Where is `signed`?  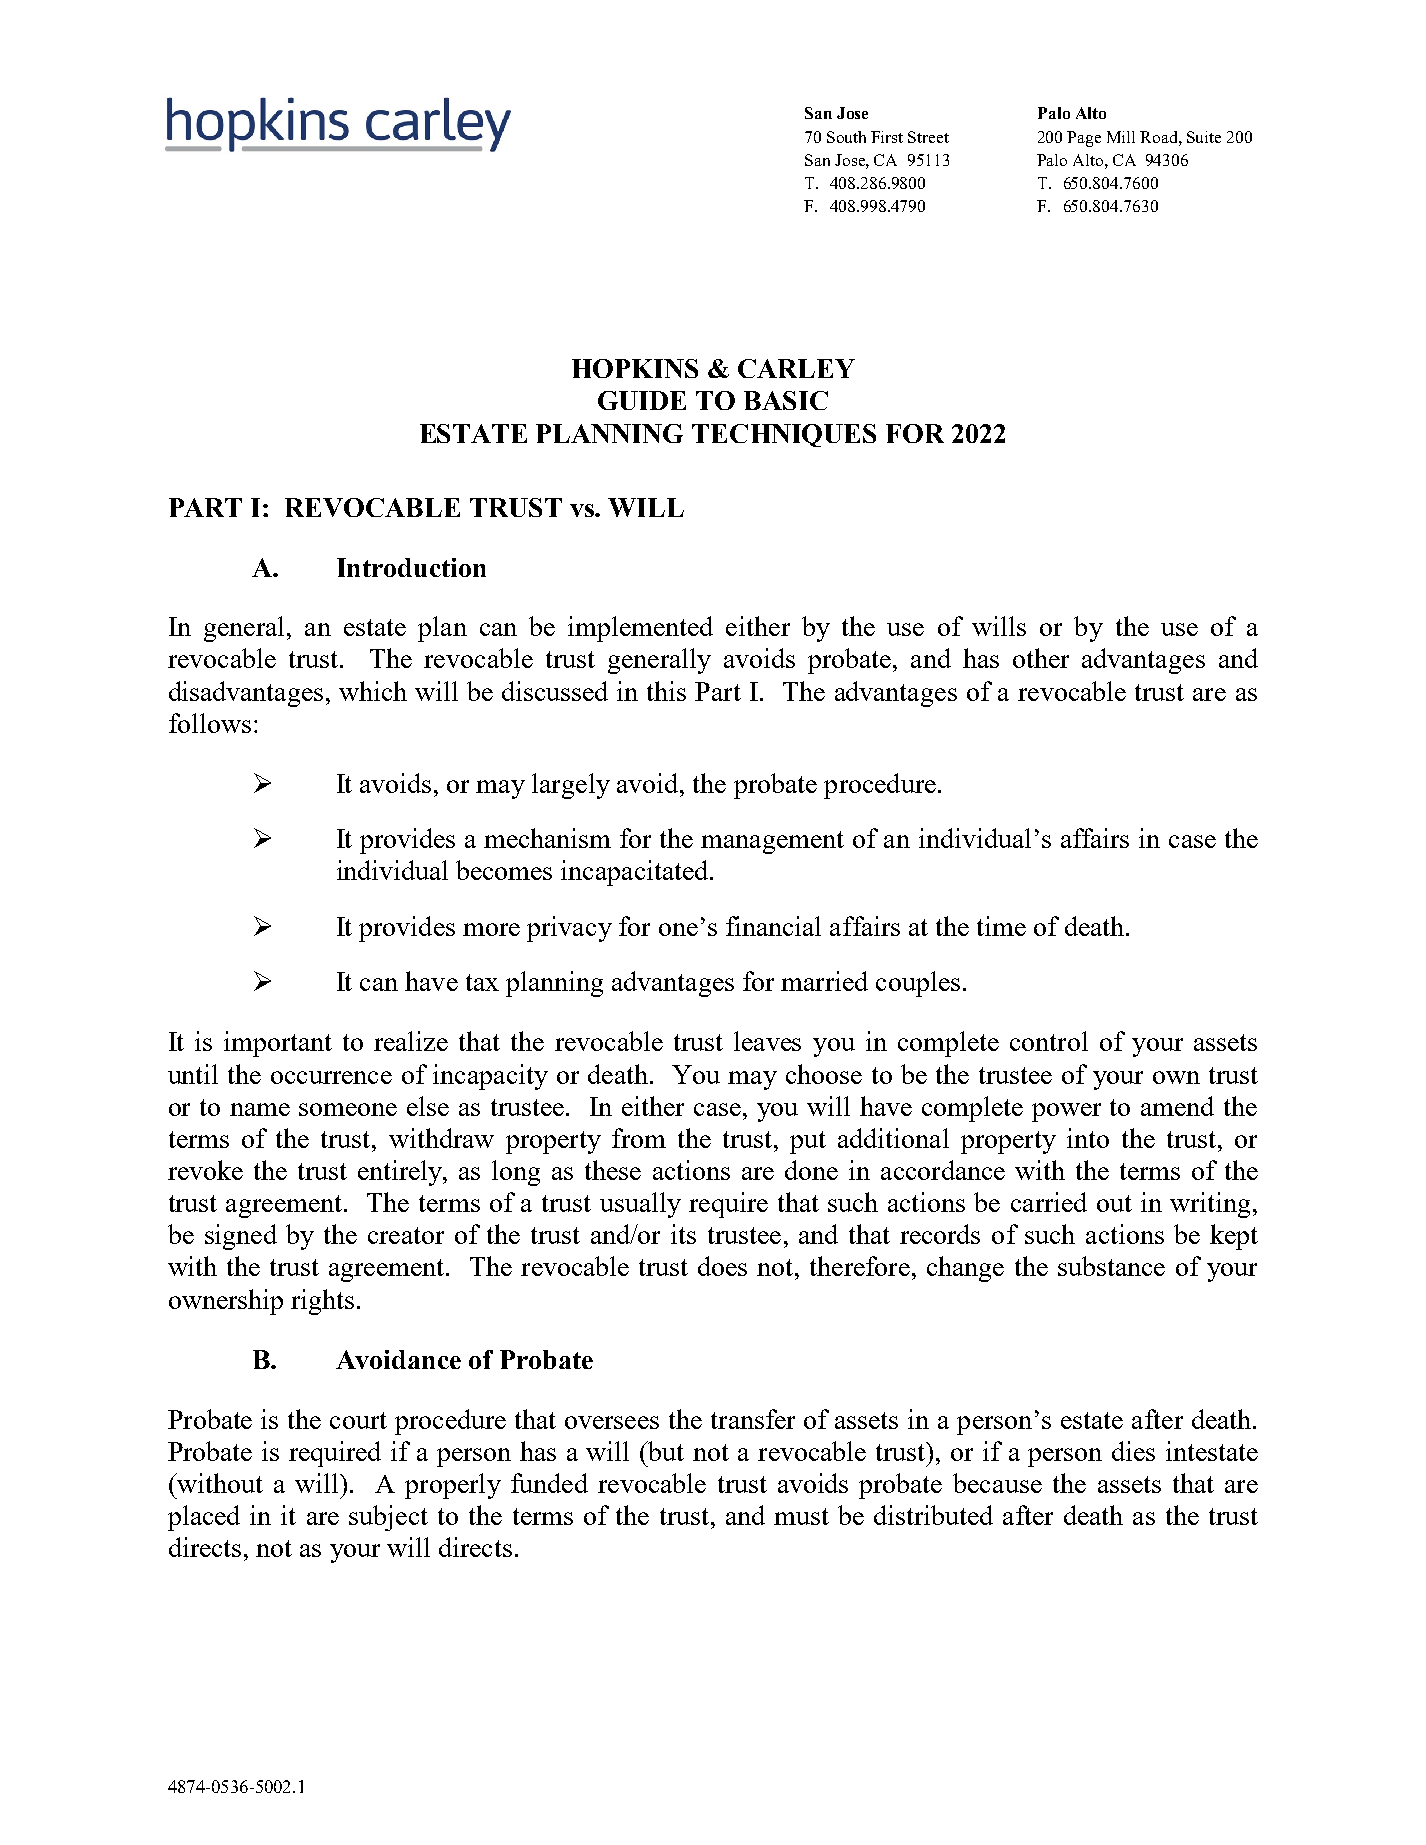
signed is located at coordinates (241, 1237).
